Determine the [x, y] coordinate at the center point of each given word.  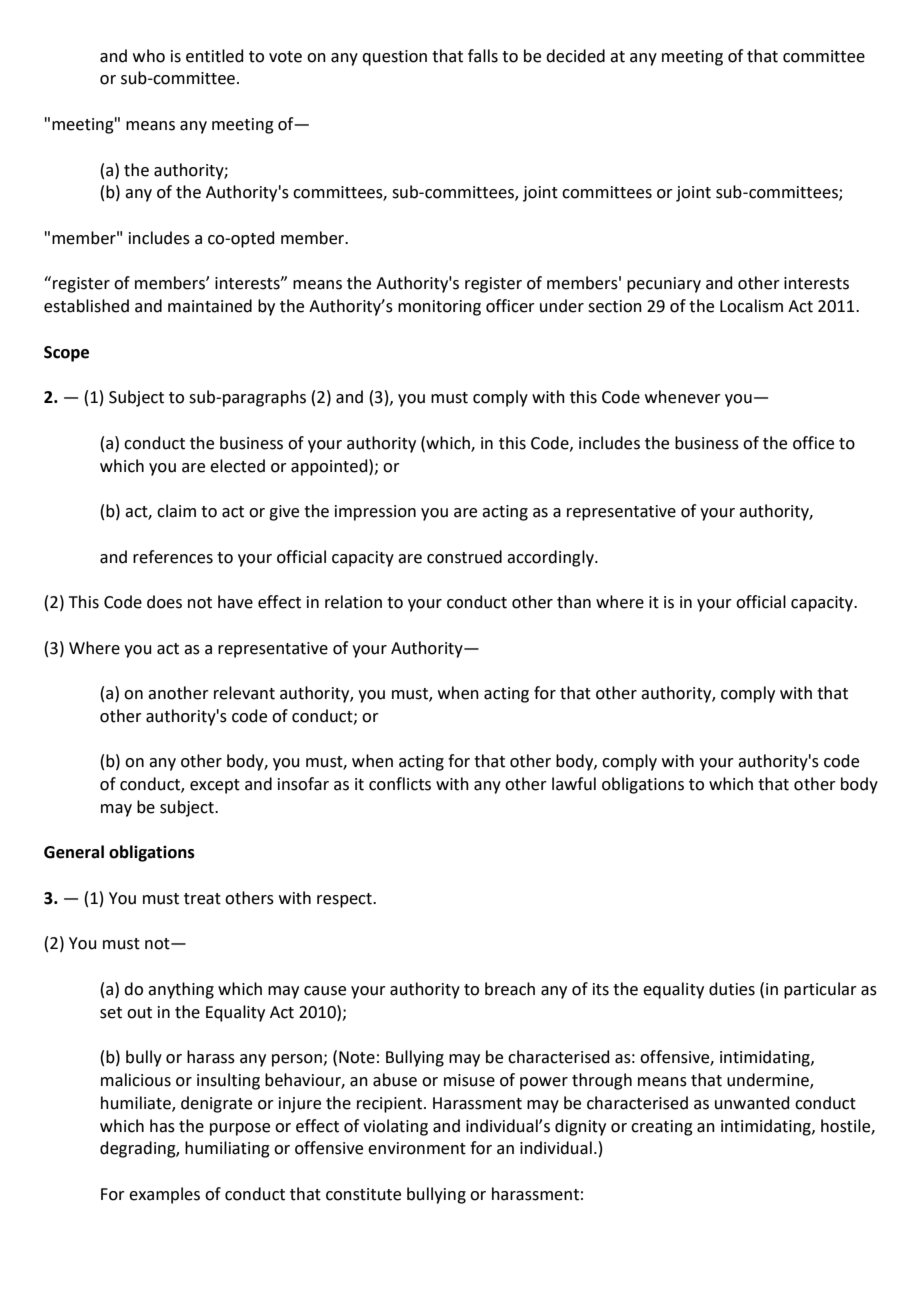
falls [483, 56]
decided [575, 56]
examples [164, 1195]
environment [417, 1148]
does [164, 602]
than [574, 602]
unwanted [752, 1103]
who [149, 56]
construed [464, 557]
